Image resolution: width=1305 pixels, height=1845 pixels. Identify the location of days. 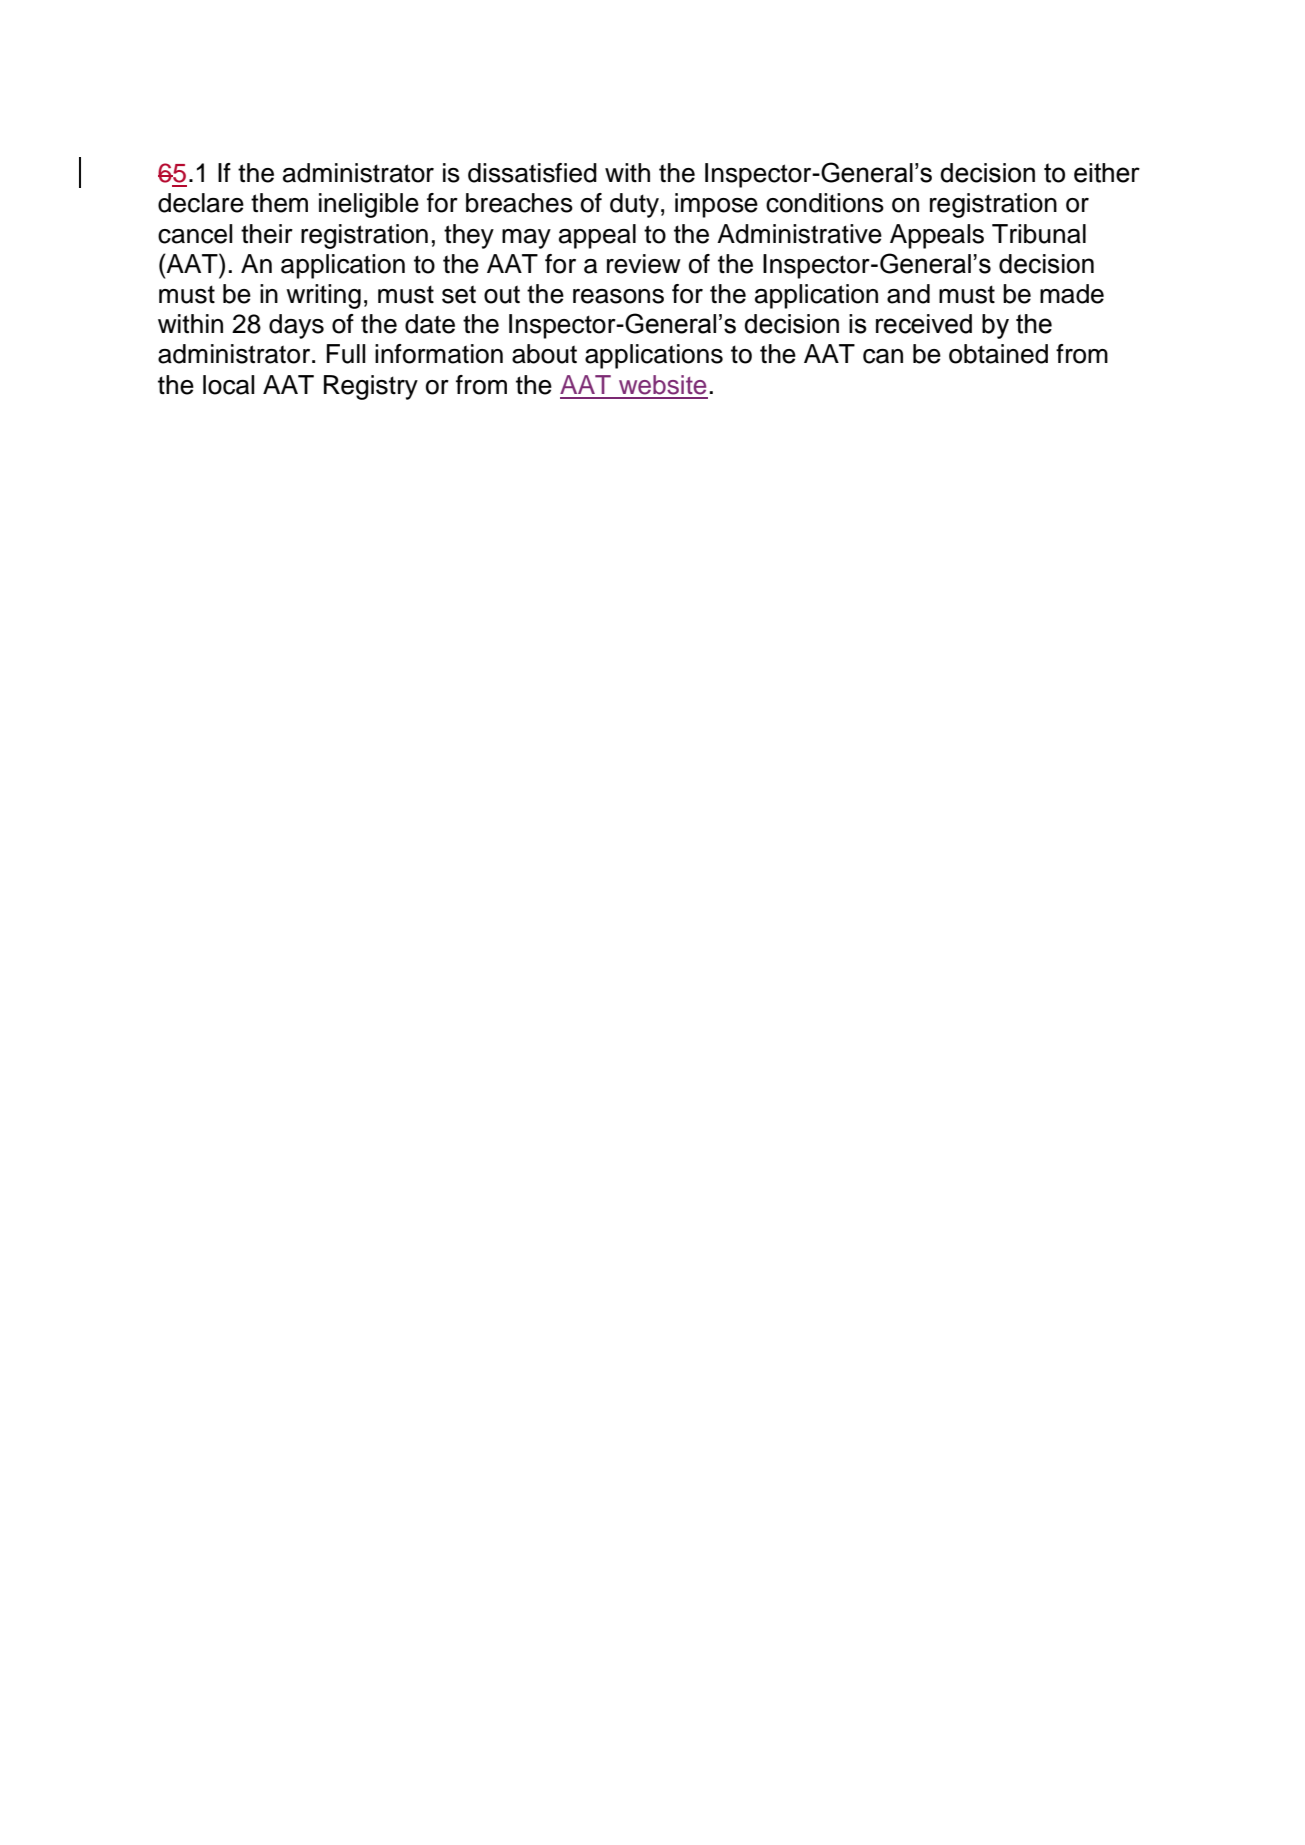
(296, 326).
